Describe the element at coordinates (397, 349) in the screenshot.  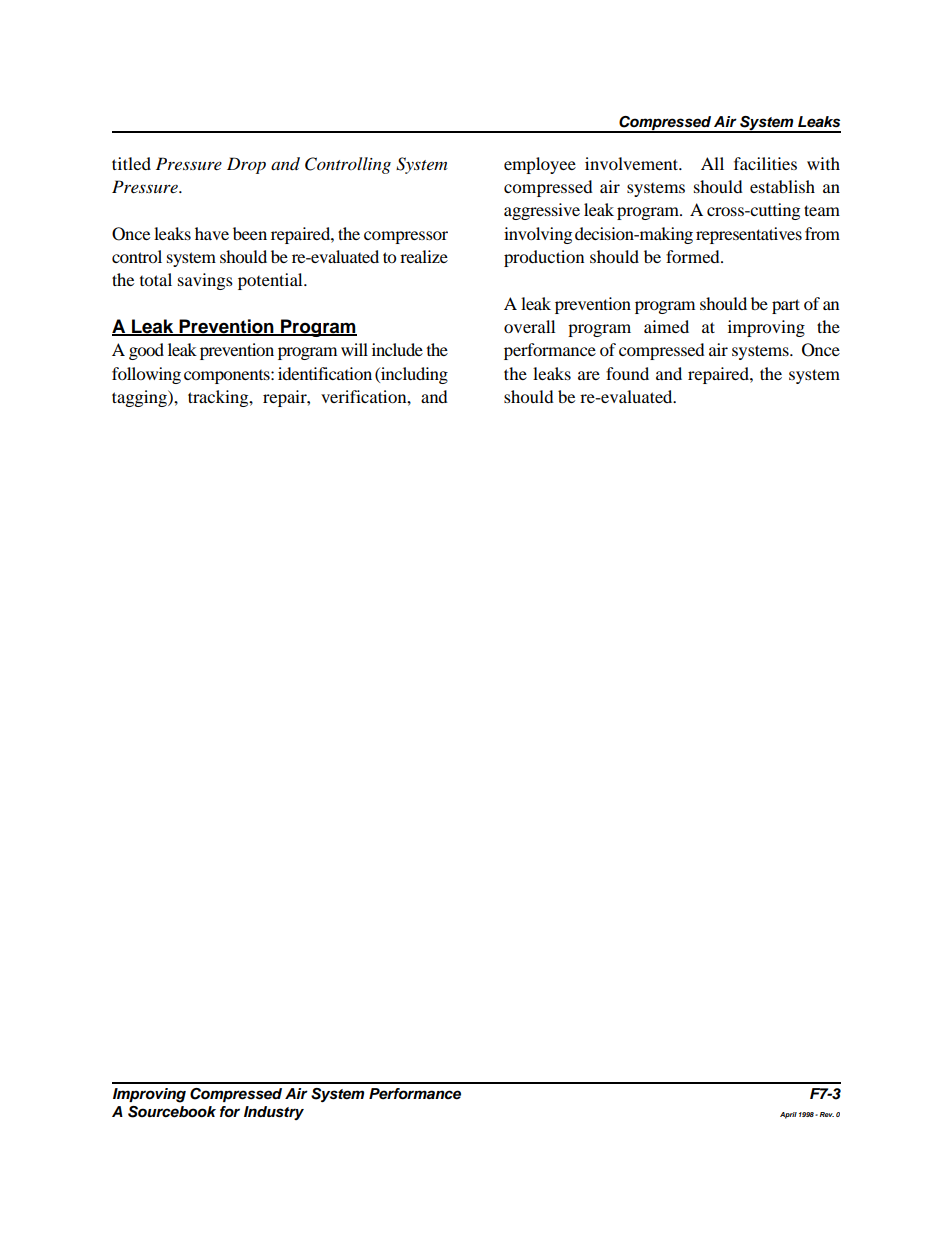
I see `include` at that location.
